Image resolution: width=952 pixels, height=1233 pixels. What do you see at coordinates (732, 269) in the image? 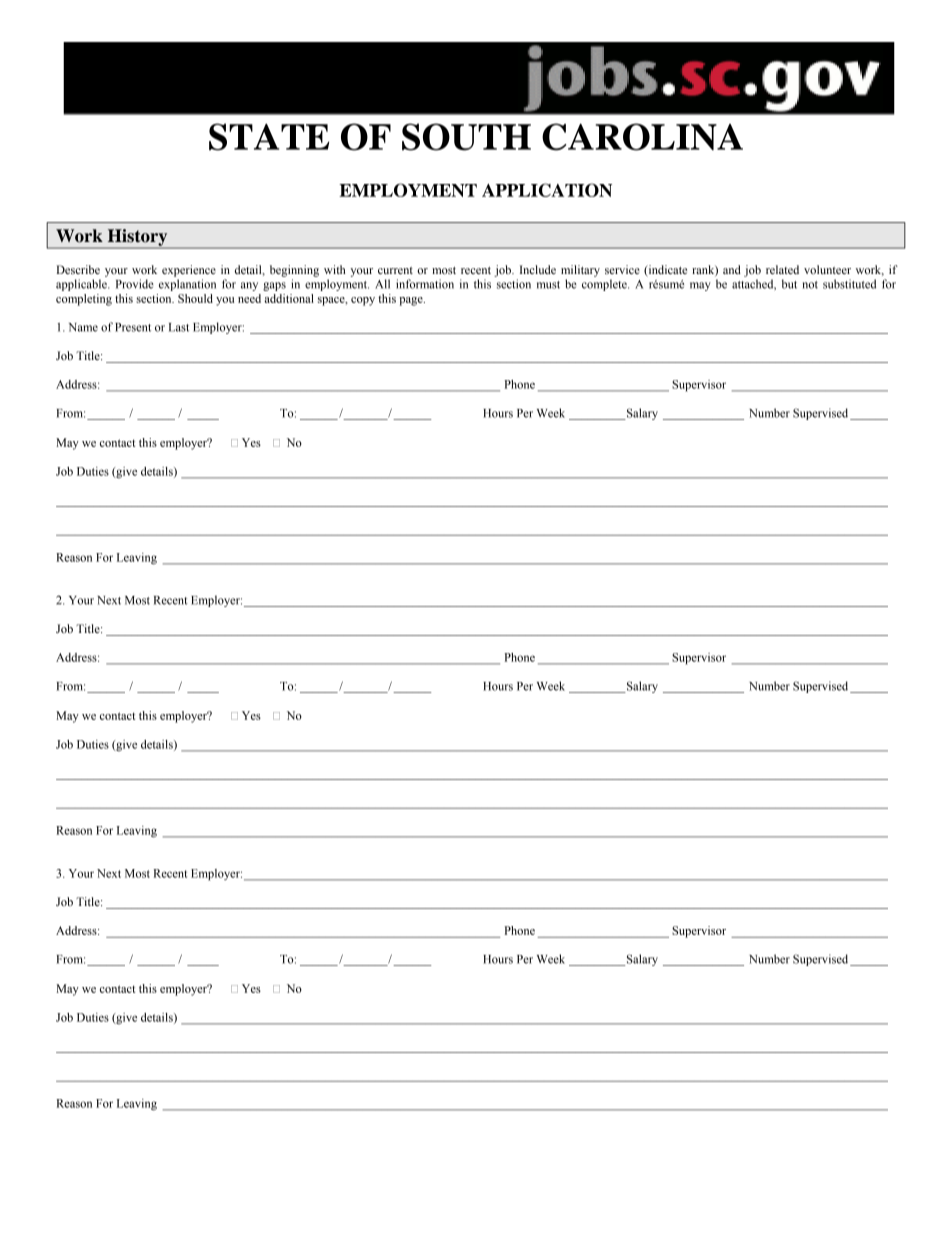
I see `and` at bounding box center [732, 269].
